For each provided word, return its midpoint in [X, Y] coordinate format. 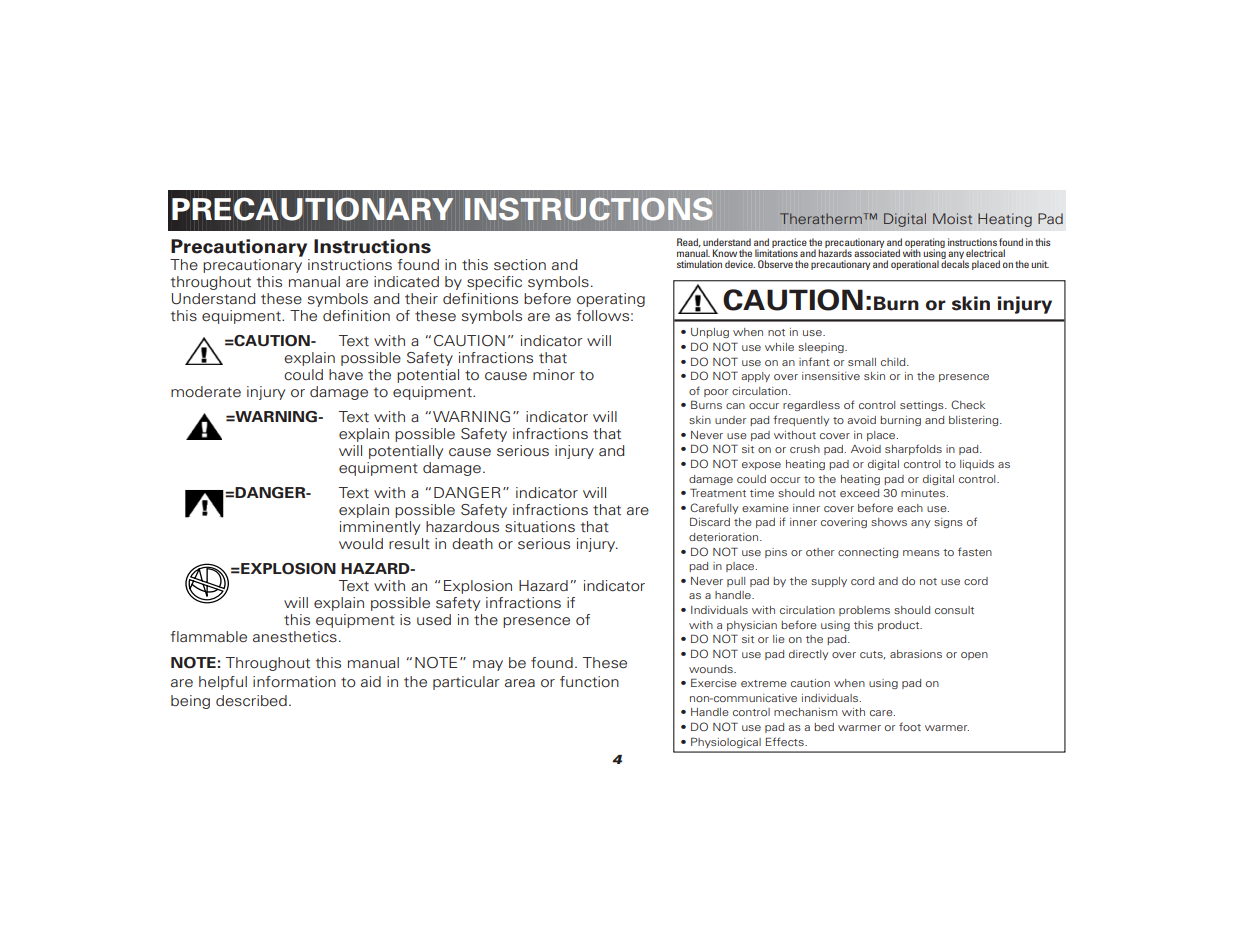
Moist [952, 218]
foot [910, 726]
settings [923, 406]
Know [725, 253]
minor [554, 374]
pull [736, 582]
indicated [406, 281]
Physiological [726, 742]
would [361, 543]
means [921, 553]
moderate [206, 391]
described [251, 700]
